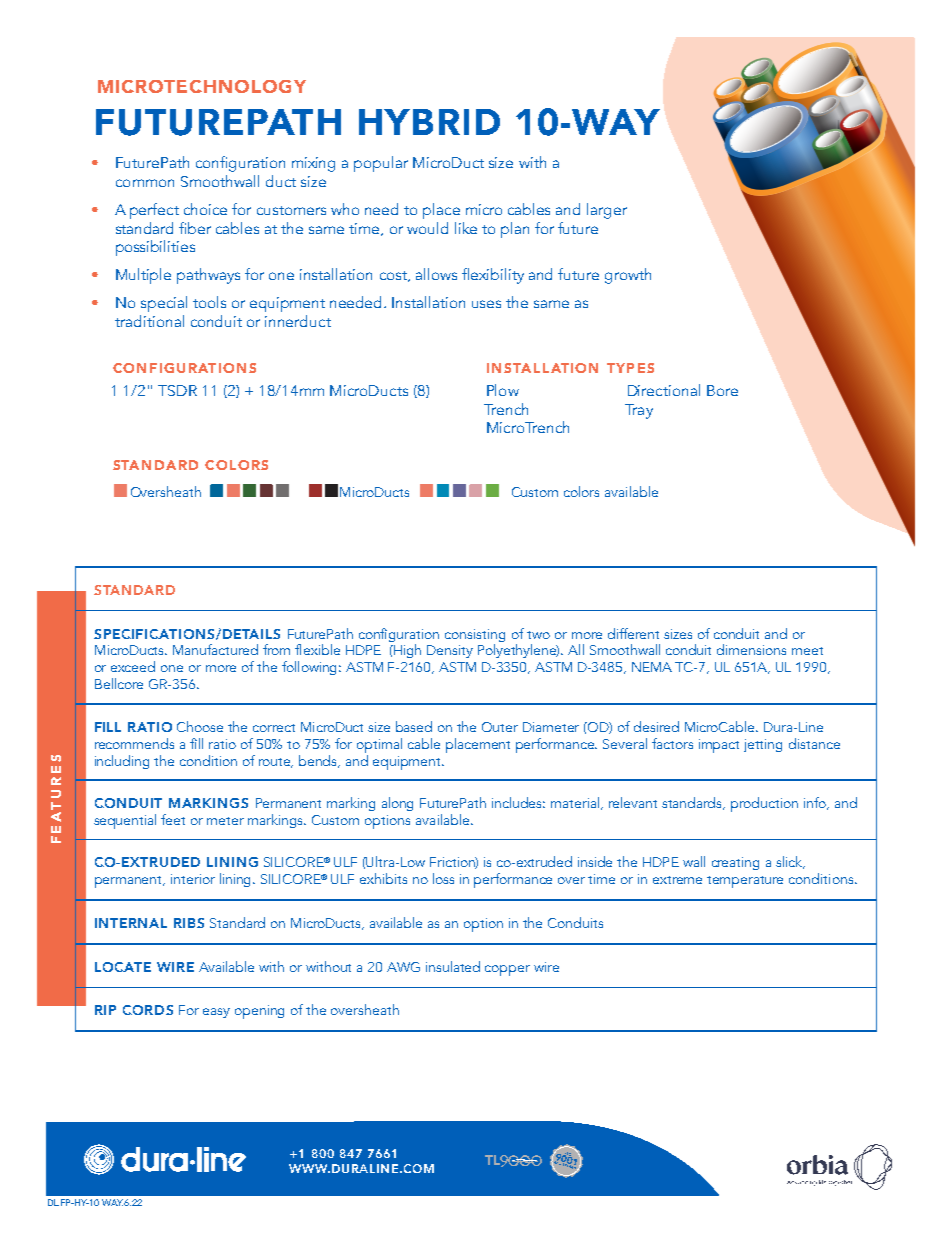 The height and width of the screenshot is (1233, 952). What do you see at coordinates (453, 966) in the screenshot?
I see `insulated` at bounding box center [453, 966].
